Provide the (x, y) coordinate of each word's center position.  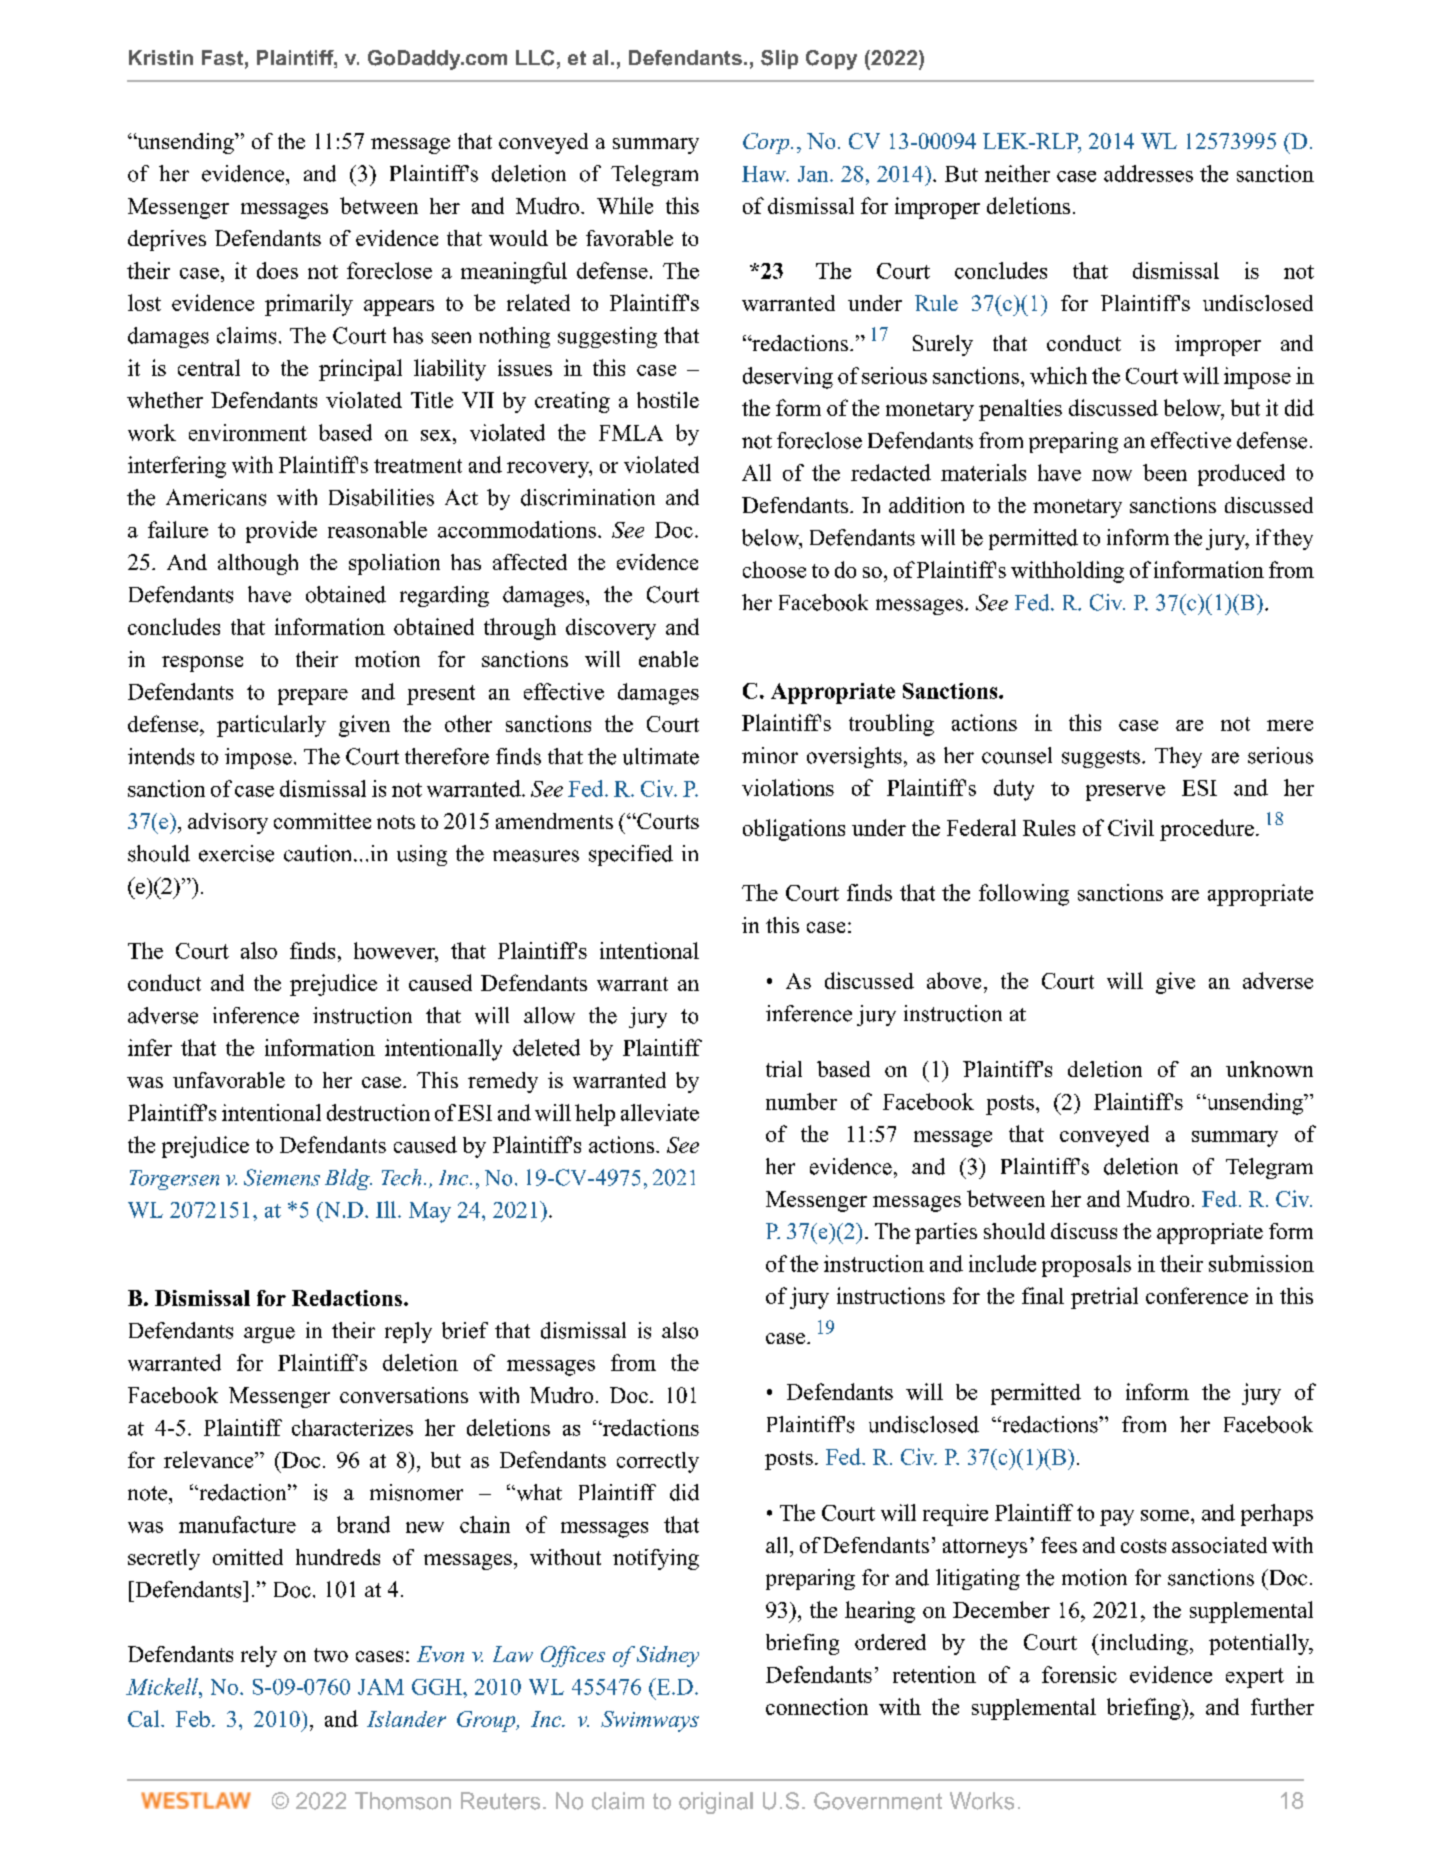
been (1165, 472)
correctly (658, 1462)
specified (631, 855)
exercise (236, 853)
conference (1197, 1295)
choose (774, 569)
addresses (1148, 173)
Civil (1131, 827)
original (716, 1803)
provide (281, 532)
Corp (767, 143)
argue (269, 1335)
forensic (1079, 1674)
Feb (193, 1719)
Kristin (161, 57)
